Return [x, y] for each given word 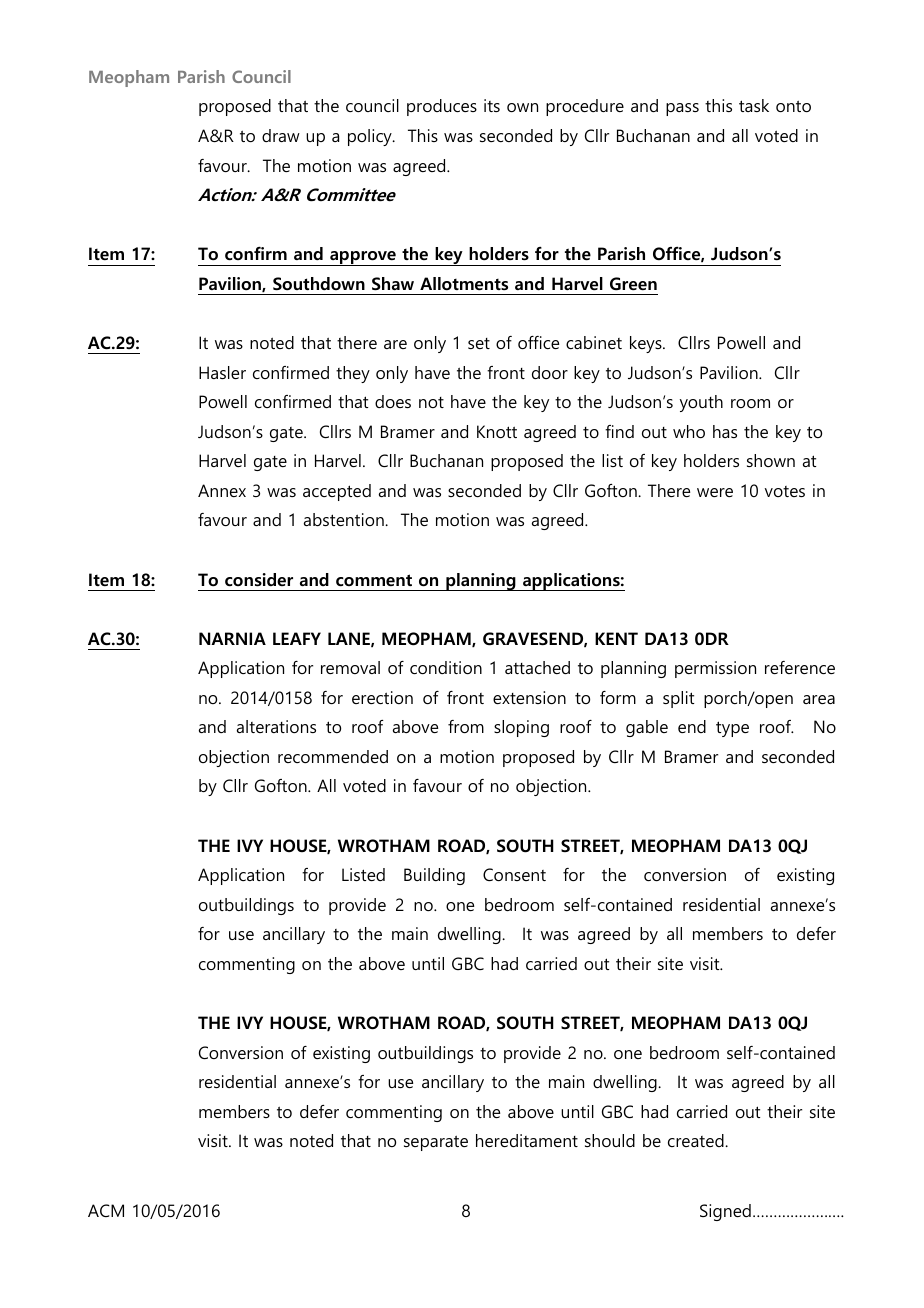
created [697, 1140]
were [715, 492]
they [353, 374]
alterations [276, 726]
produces [442, 107]
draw [281, 135]
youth [701, 403]
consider [259, 580]
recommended [333, 756]
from [466, 726]
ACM [106, 1210]
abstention [345, 519]
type [732, 729]
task [754, 105]
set [479, 343]
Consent [514, 874]
